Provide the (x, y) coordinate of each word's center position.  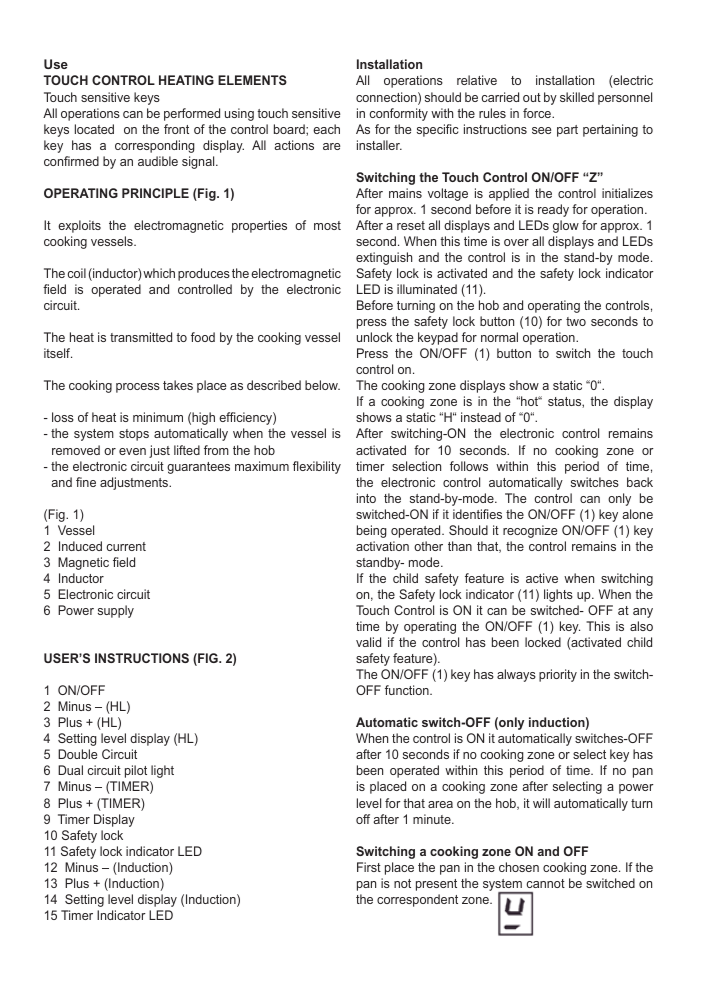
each (326, 129)
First (369, 867)
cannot (545, 883)
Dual (70, 770)
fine (86, 482)
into (366, 498)
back (640, 482)
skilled (577, 97)
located (94, 129)
